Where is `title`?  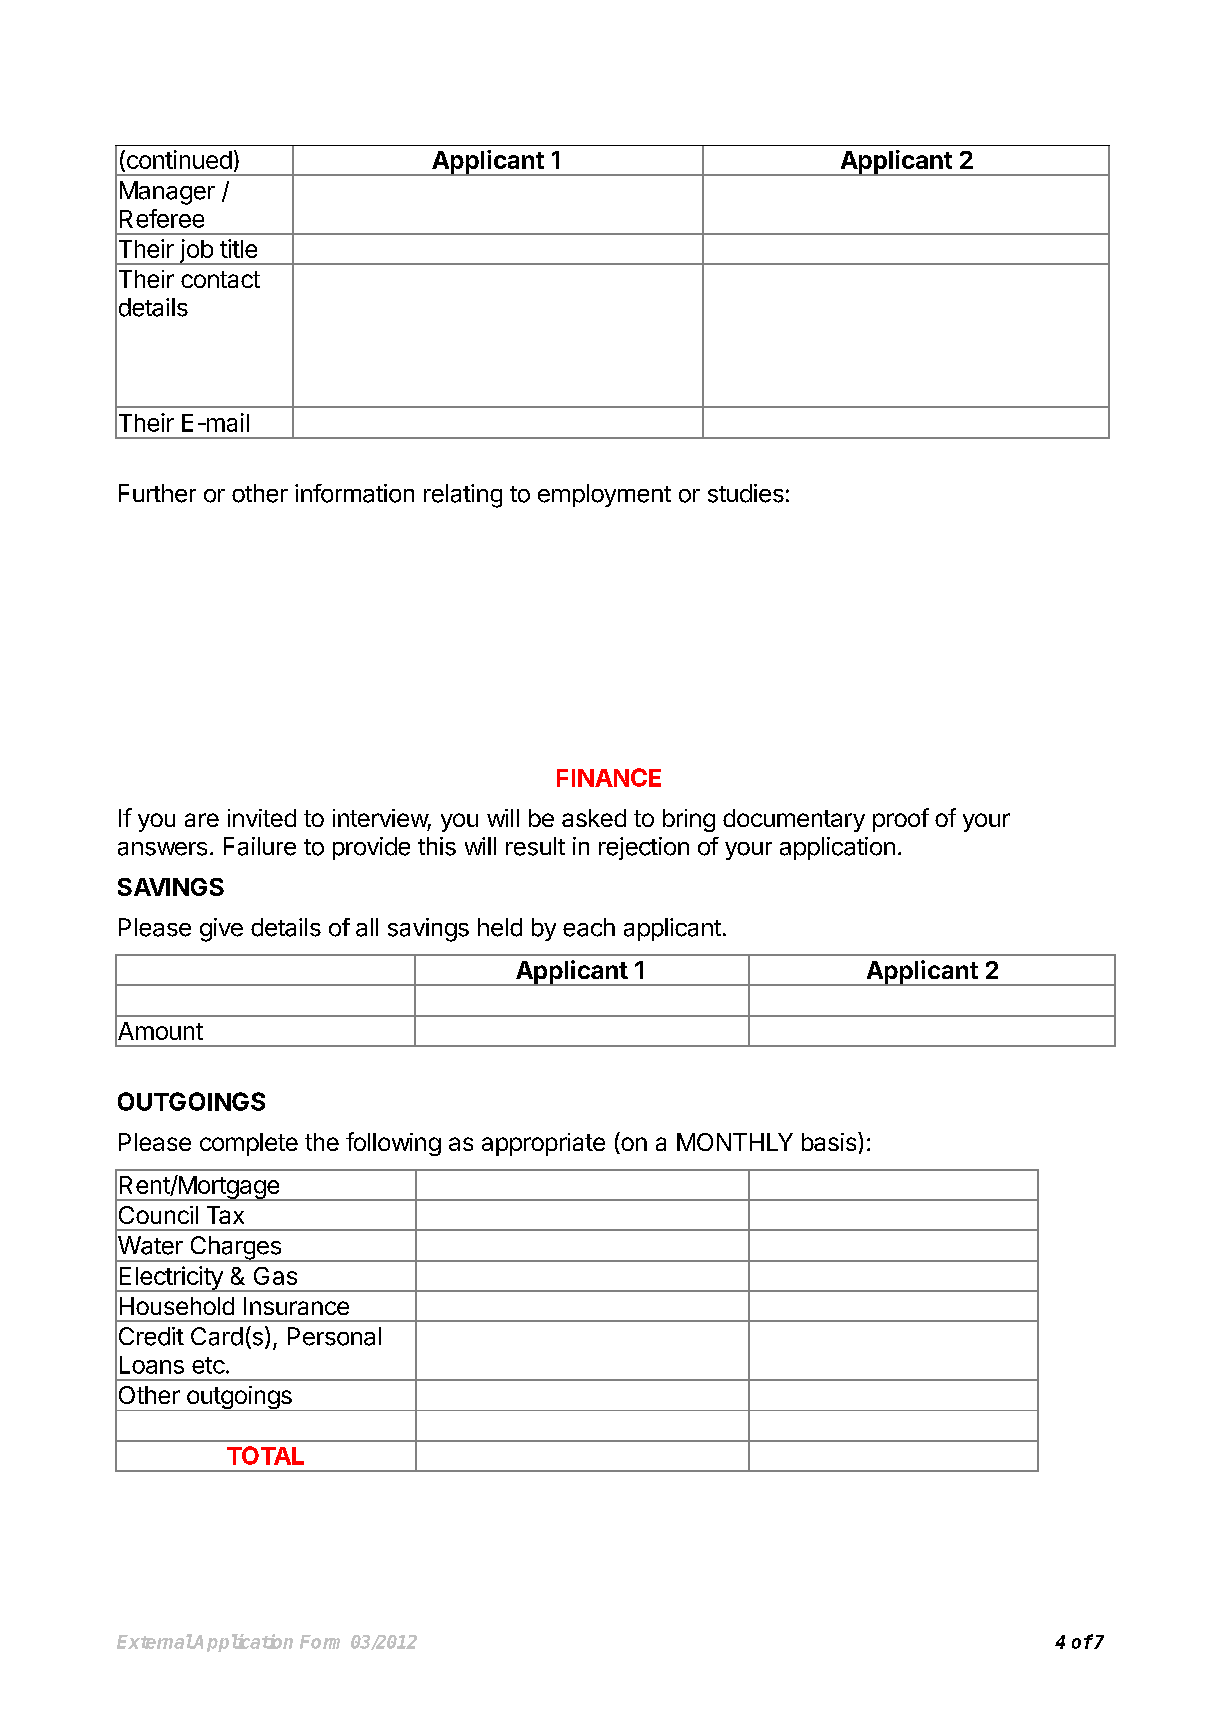
title is located at coordinates (238, 248).
